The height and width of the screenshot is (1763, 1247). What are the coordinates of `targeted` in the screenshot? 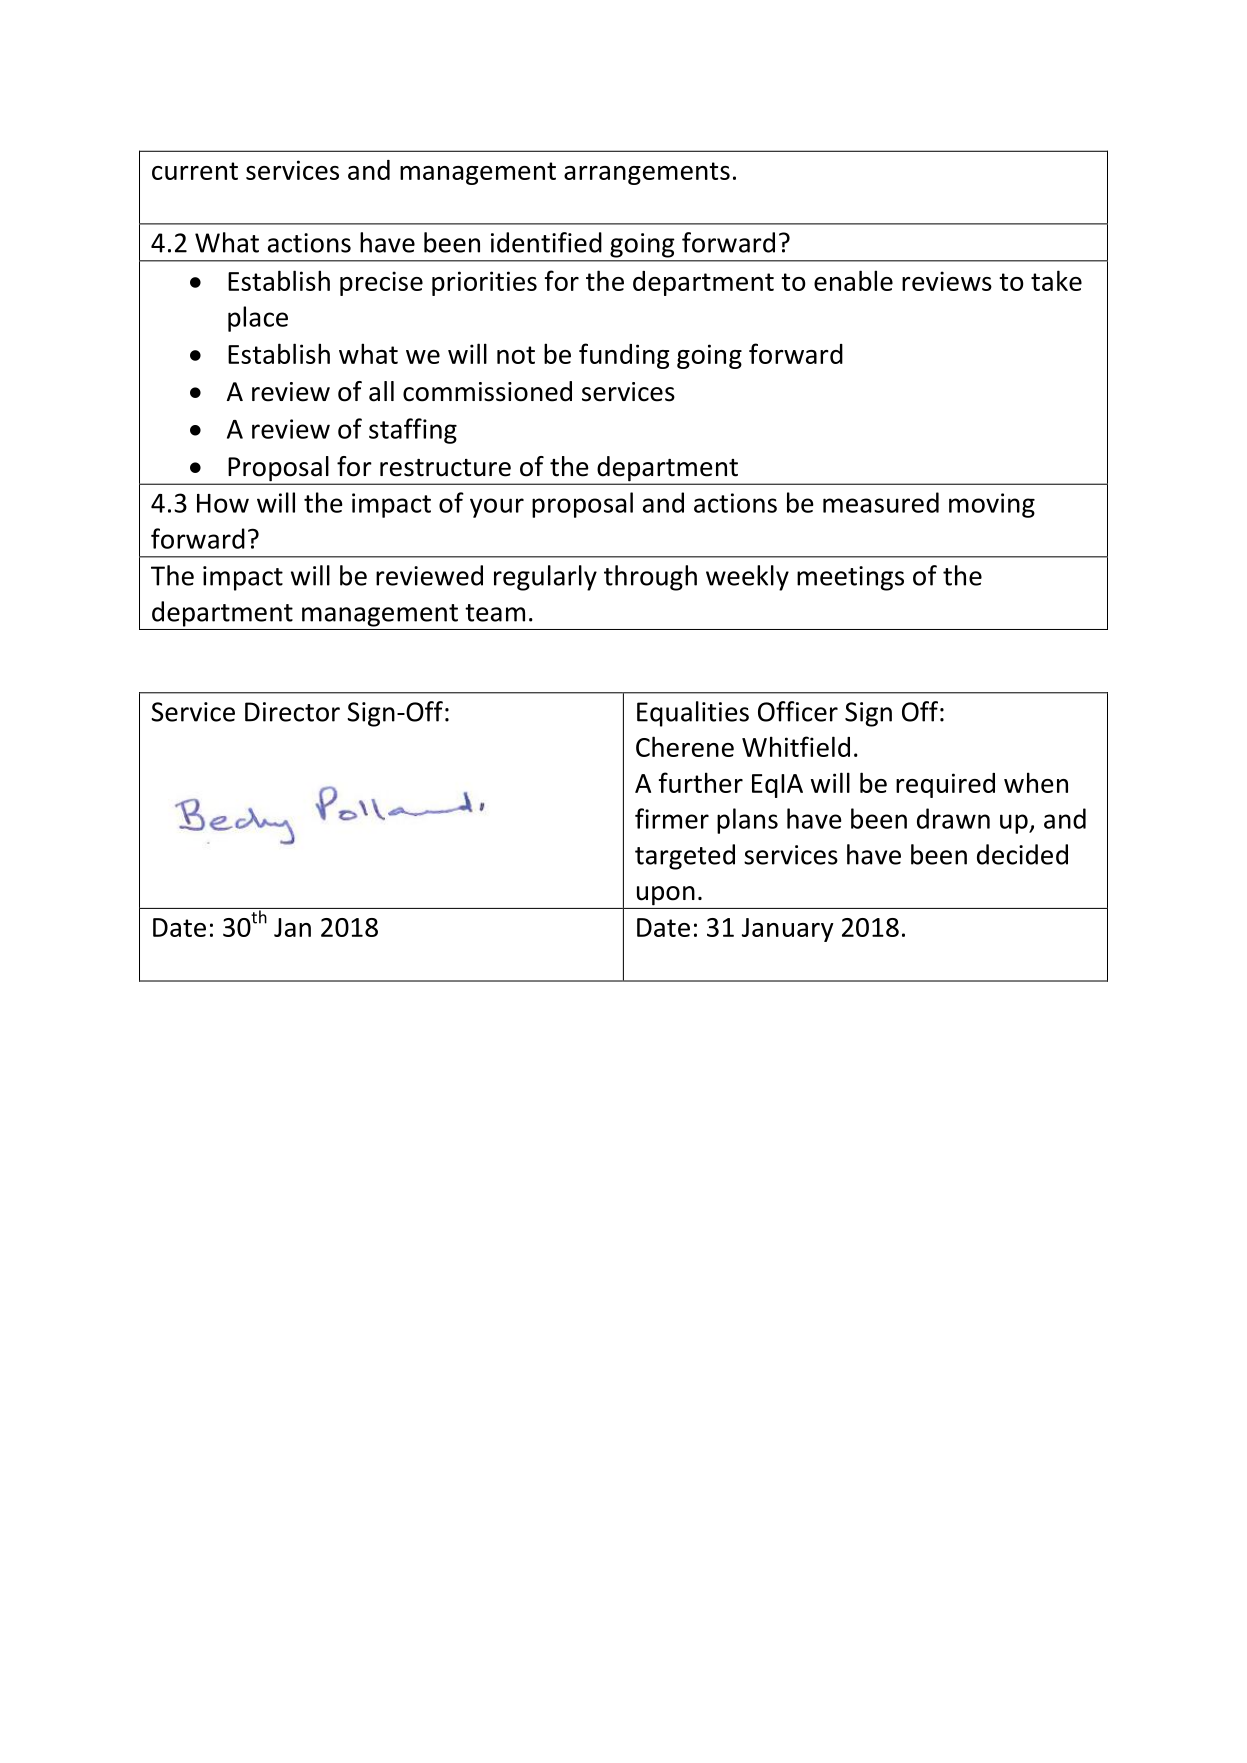 It's located at (685, 857).
